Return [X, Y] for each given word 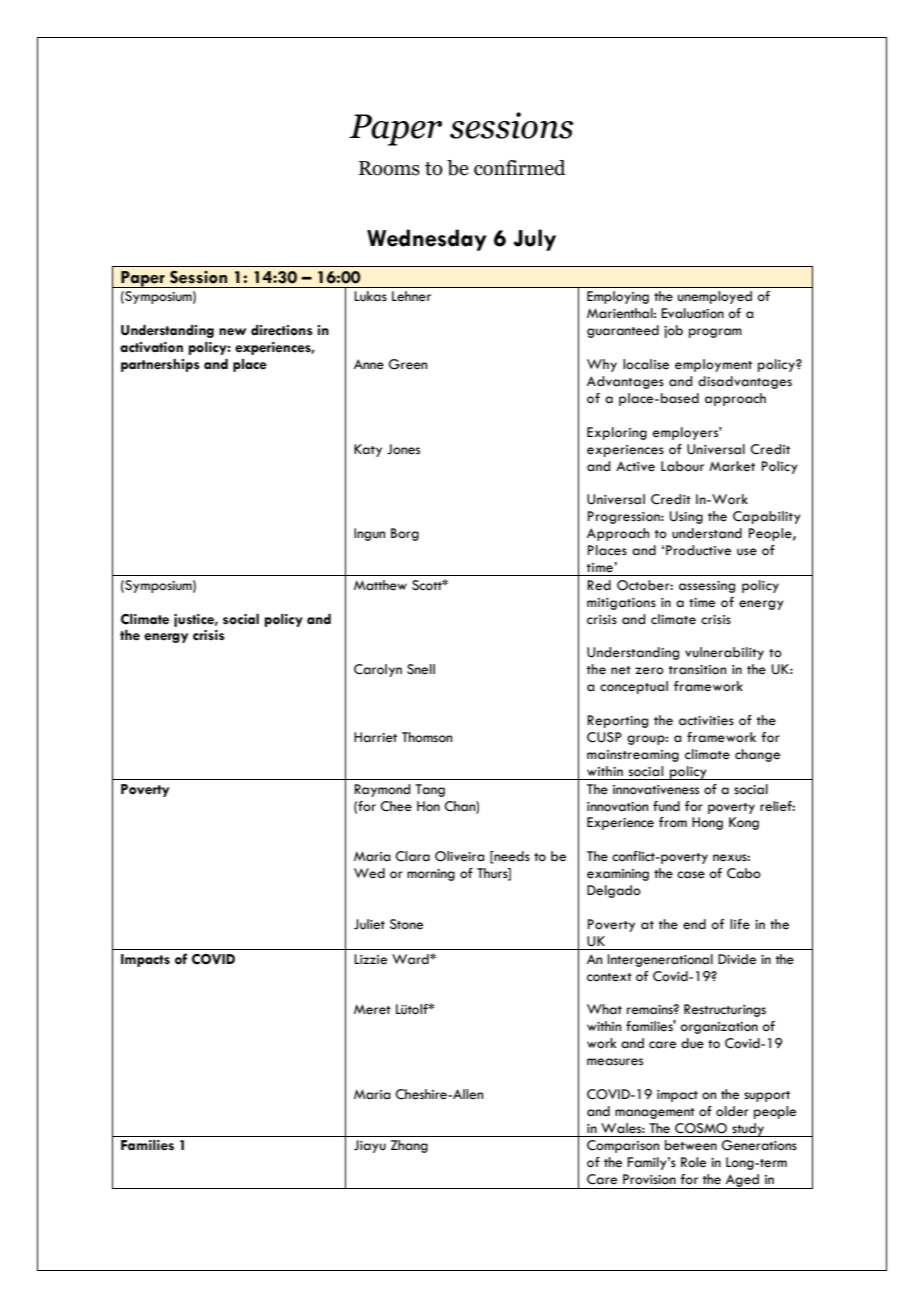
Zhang [409, 1146]
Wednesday [426, 240]
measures [615, 1062]
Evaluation [692, 313]
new [232, 332]
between [691, 1145]
